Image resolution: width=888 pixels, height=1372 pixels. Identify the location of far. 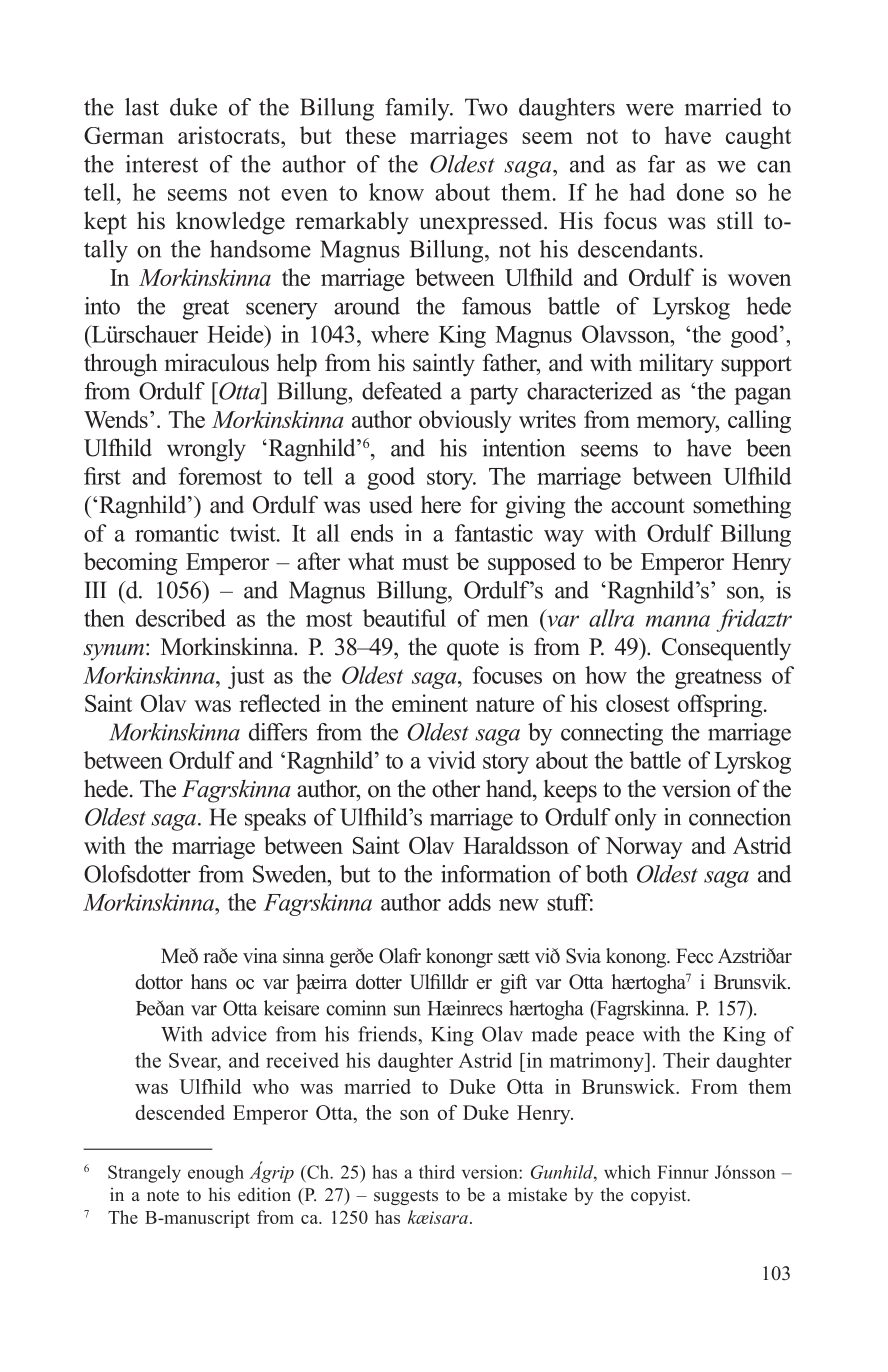
(661, 164).
